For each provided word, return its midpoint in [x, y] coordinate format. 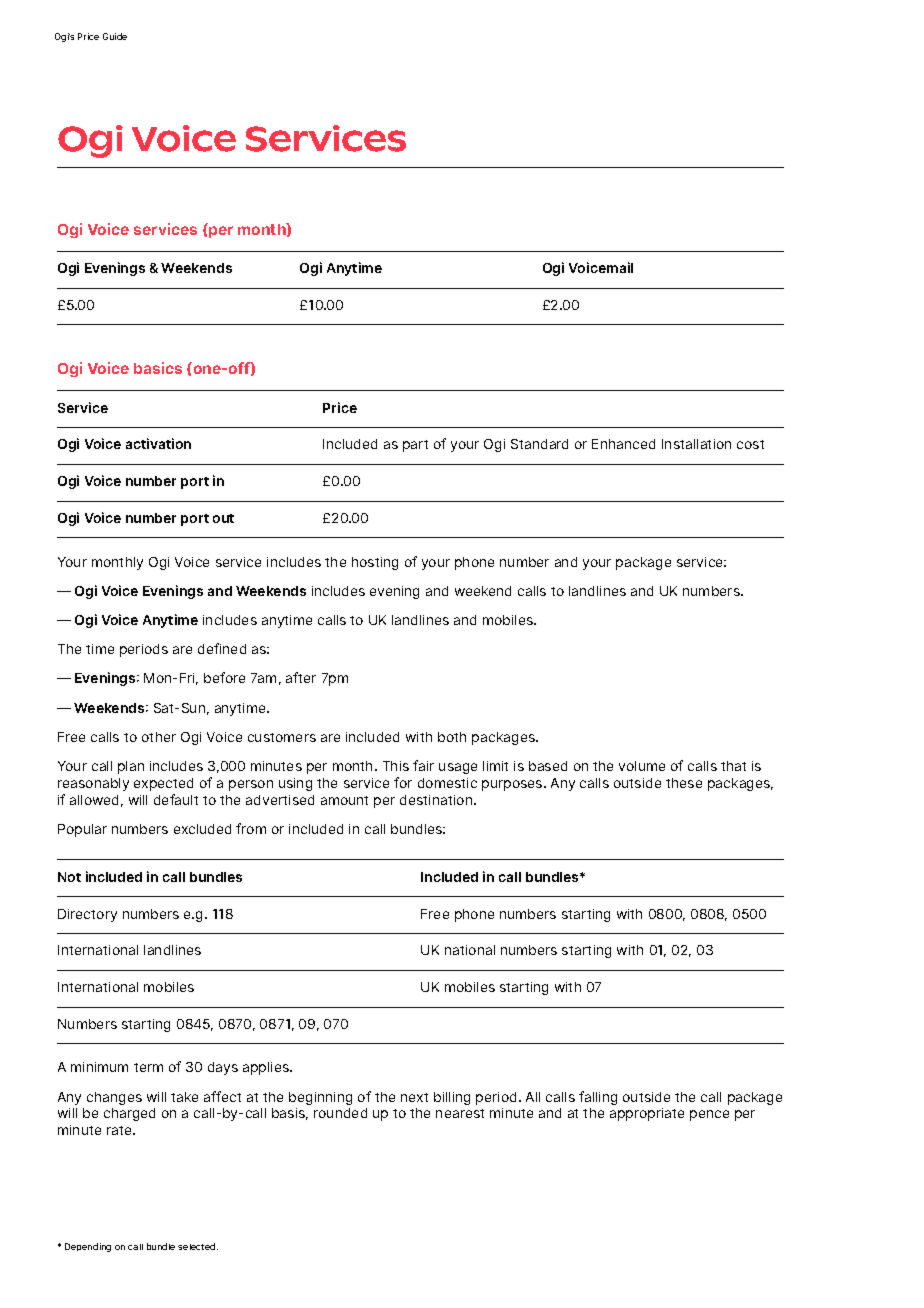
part [415, 446]
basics [158, 368]
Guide [115, 36]
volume [642, 766]
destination [437, 800]
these [684, 783]
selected [198, 1246]
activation [158, 443]
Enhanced [623, 444]
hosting [375, 563]
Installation [696, 444]
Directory [87, 915]
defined [222, 648]
